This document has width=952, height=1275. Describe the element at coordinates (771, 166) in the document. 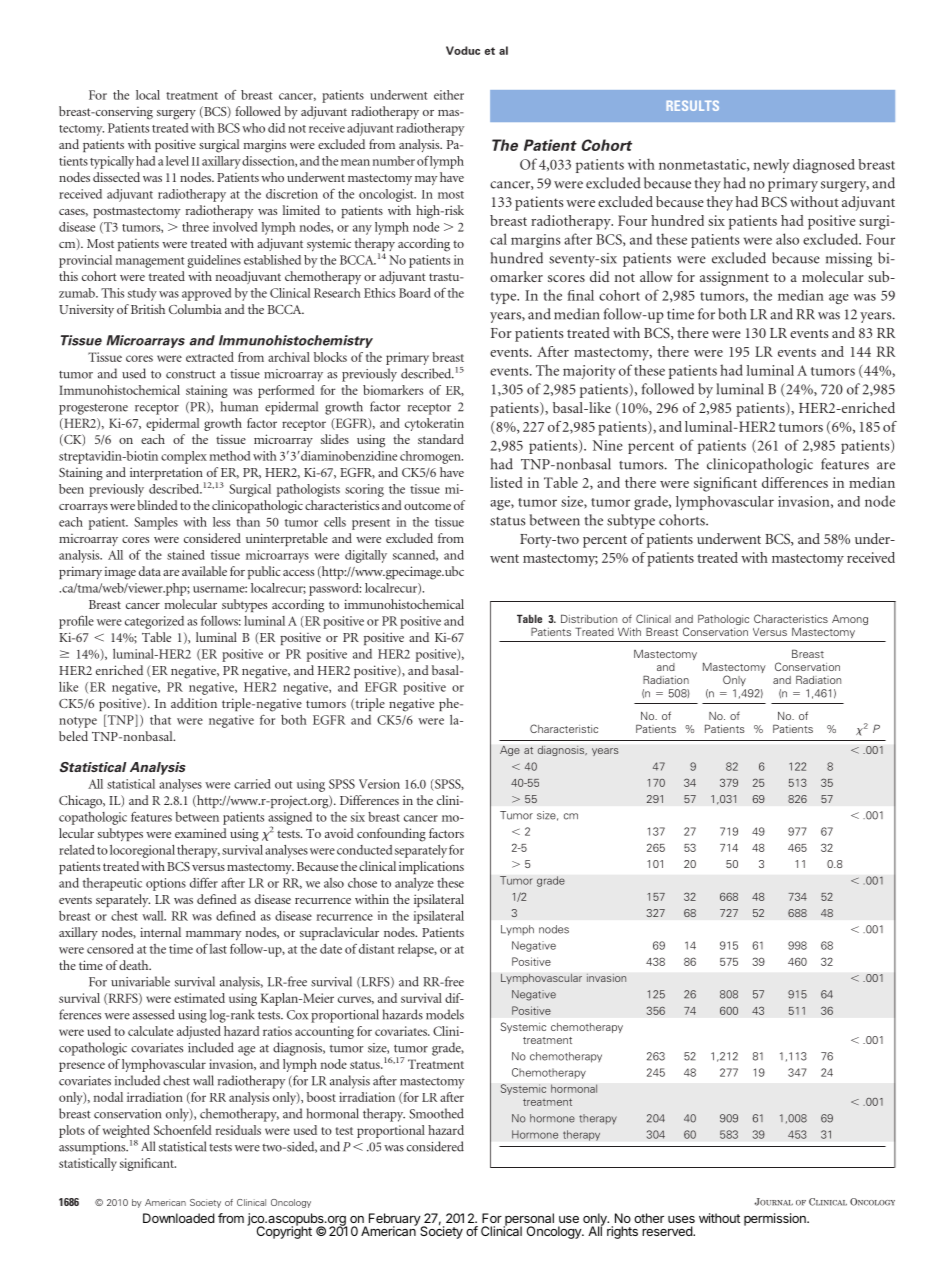

I see `newly` at that location.
